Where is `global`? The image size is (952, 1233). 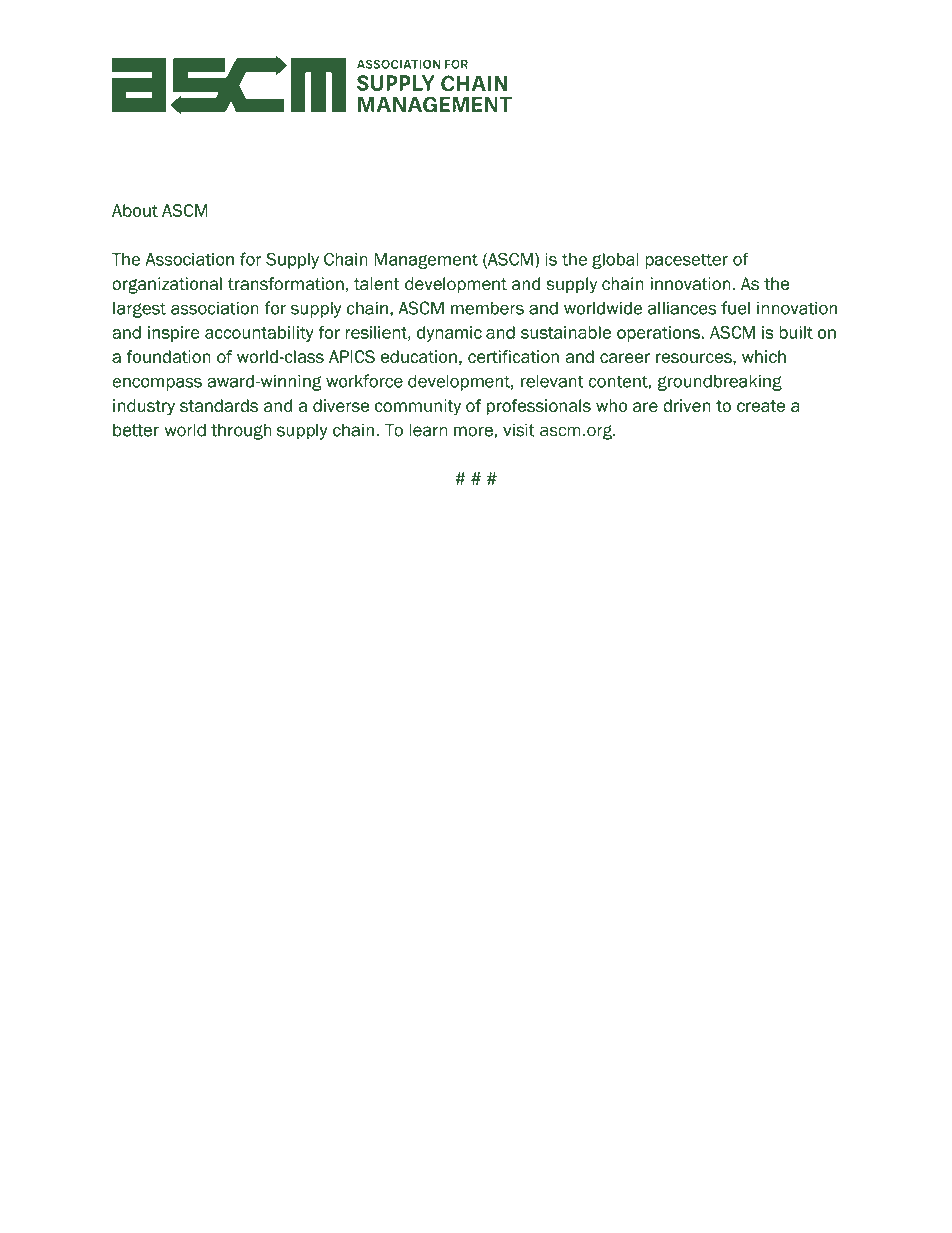
global is located at coordinates (615, 261).
